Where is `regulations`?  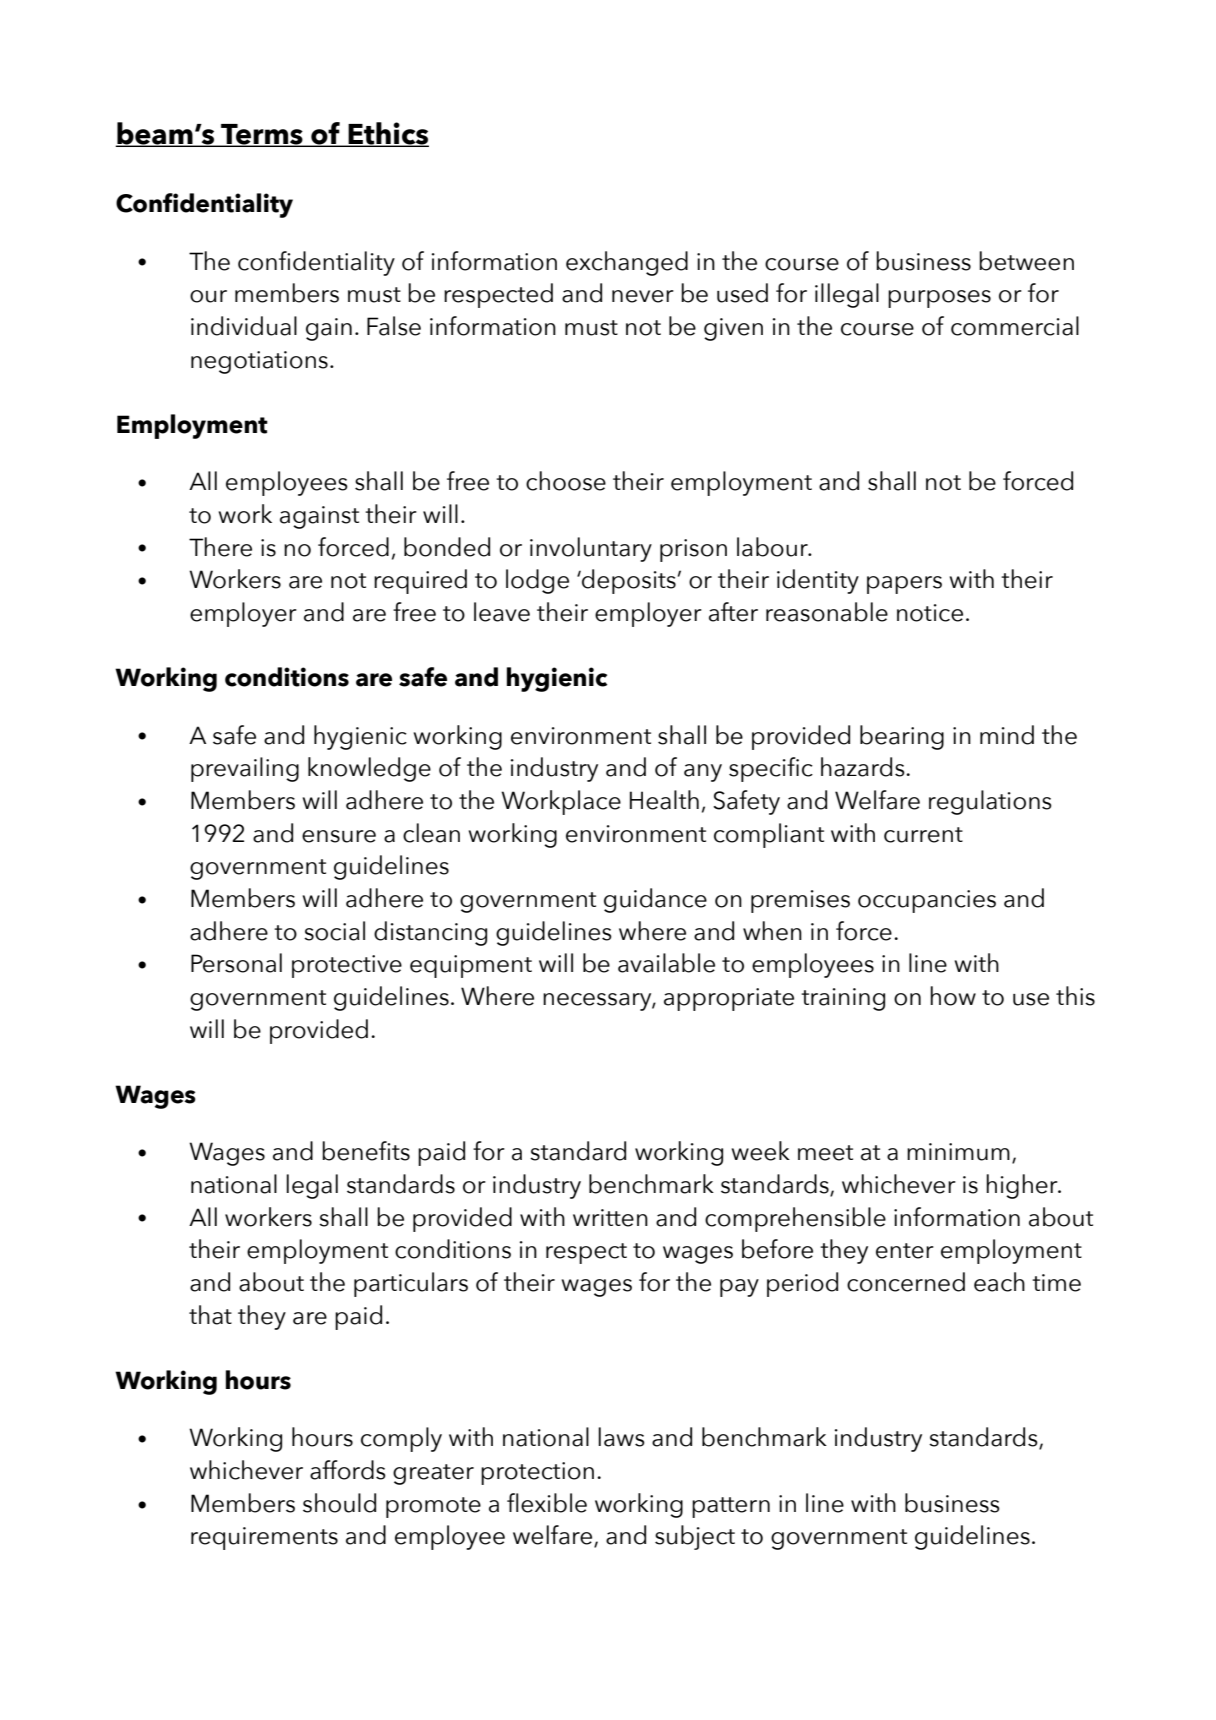
regulations is located at coordinates (990, 802).
